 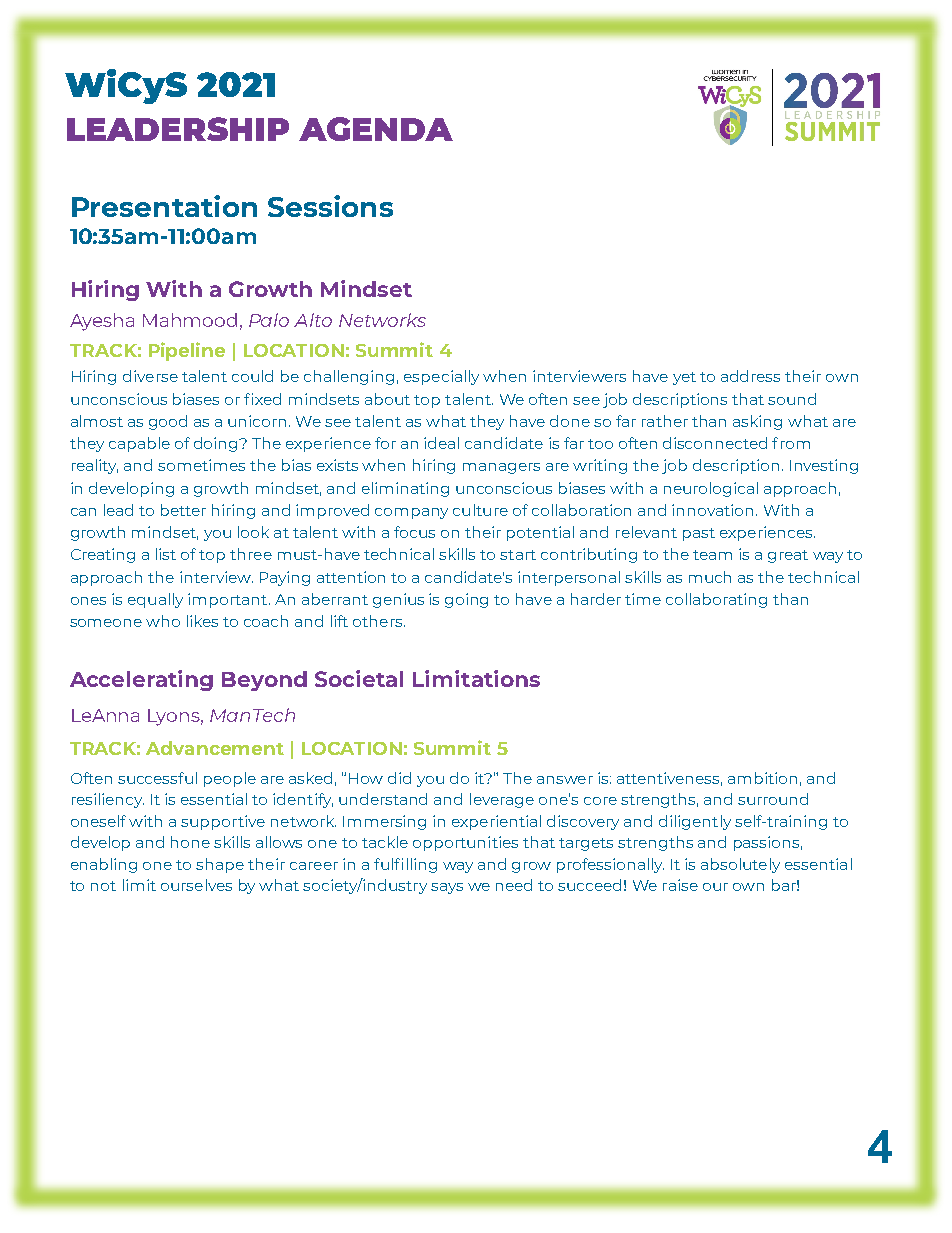 I want to click on opportunities, so click(x=465, y=843).
